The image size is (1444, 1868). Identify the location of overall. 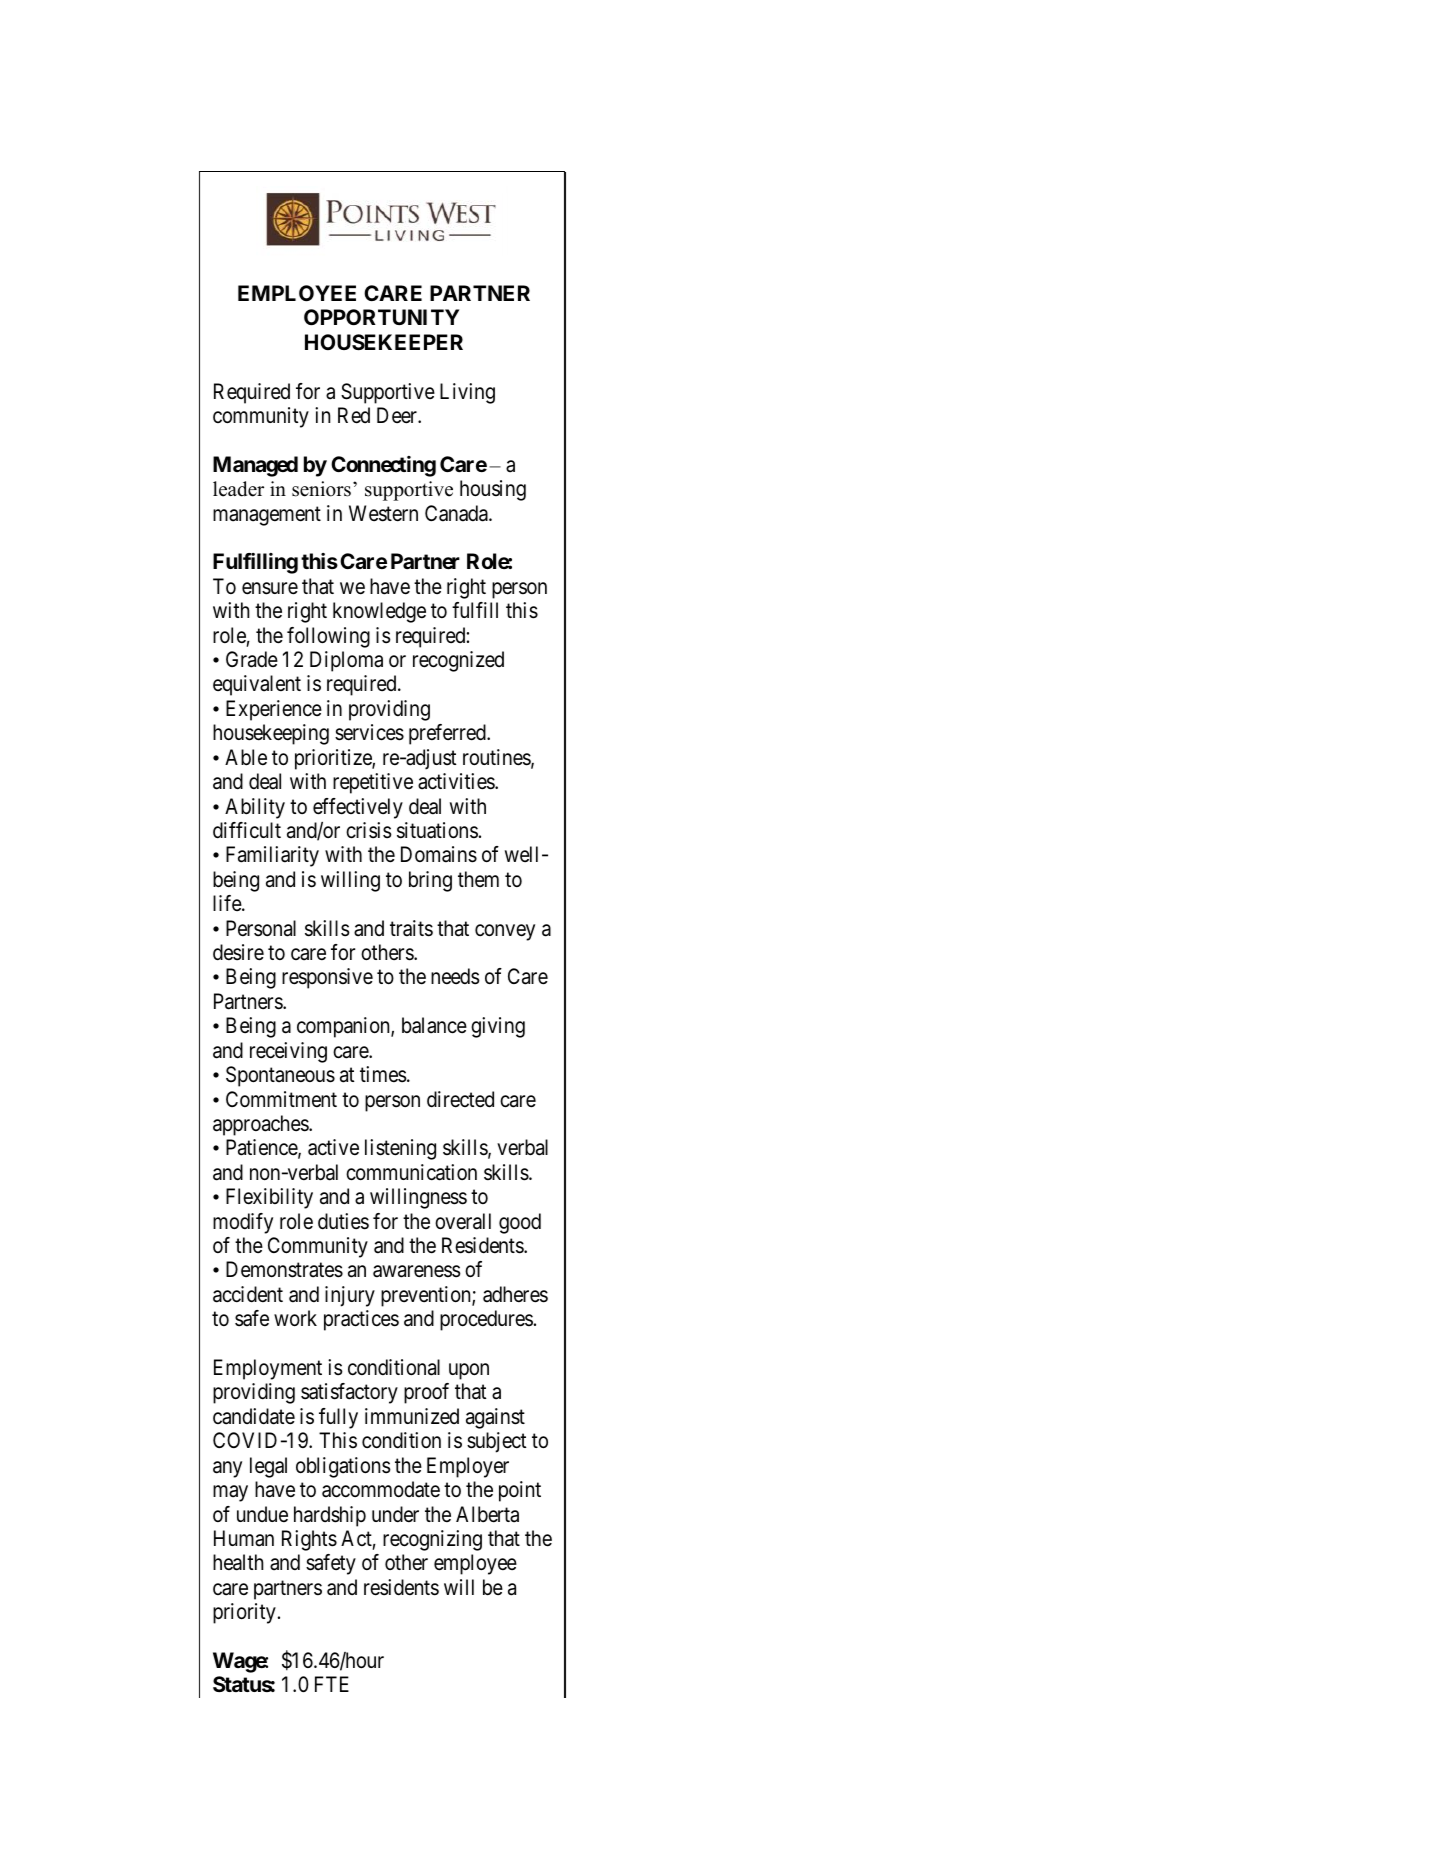
(463, 1221).
